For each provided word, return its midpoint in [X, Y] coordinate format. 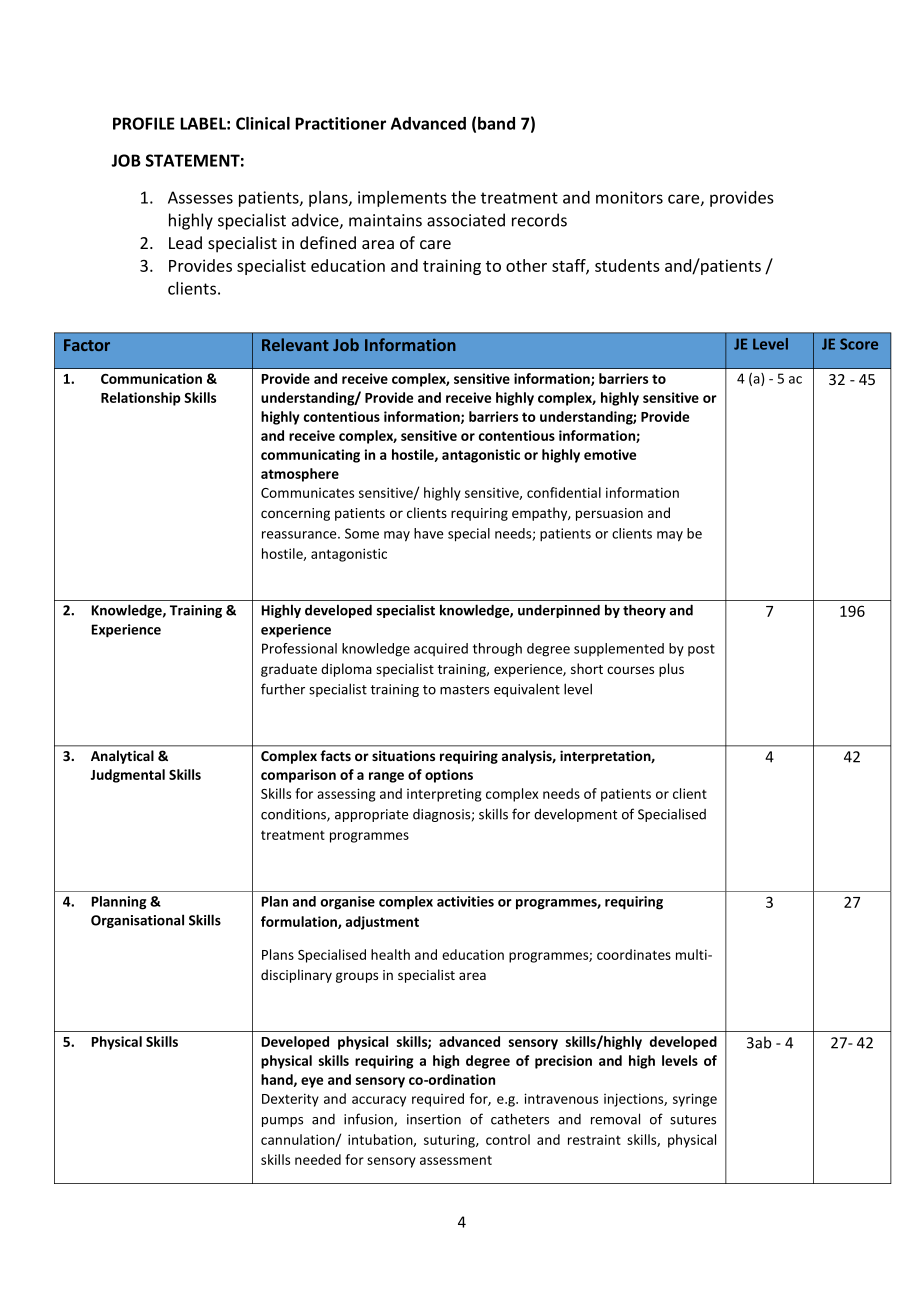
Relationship [141, 399]
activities [465, 901]
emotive [610, 454]
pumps [282, 1122]
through [497, 650]
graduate [289, 670]
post [701, 650]
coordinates [634, 954]
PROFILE [144, 123]
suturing [450, 1141]
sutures [693, 1120]
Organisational [137, 921]
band [496, 123]
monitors [629, 197]
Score [859, 344]
